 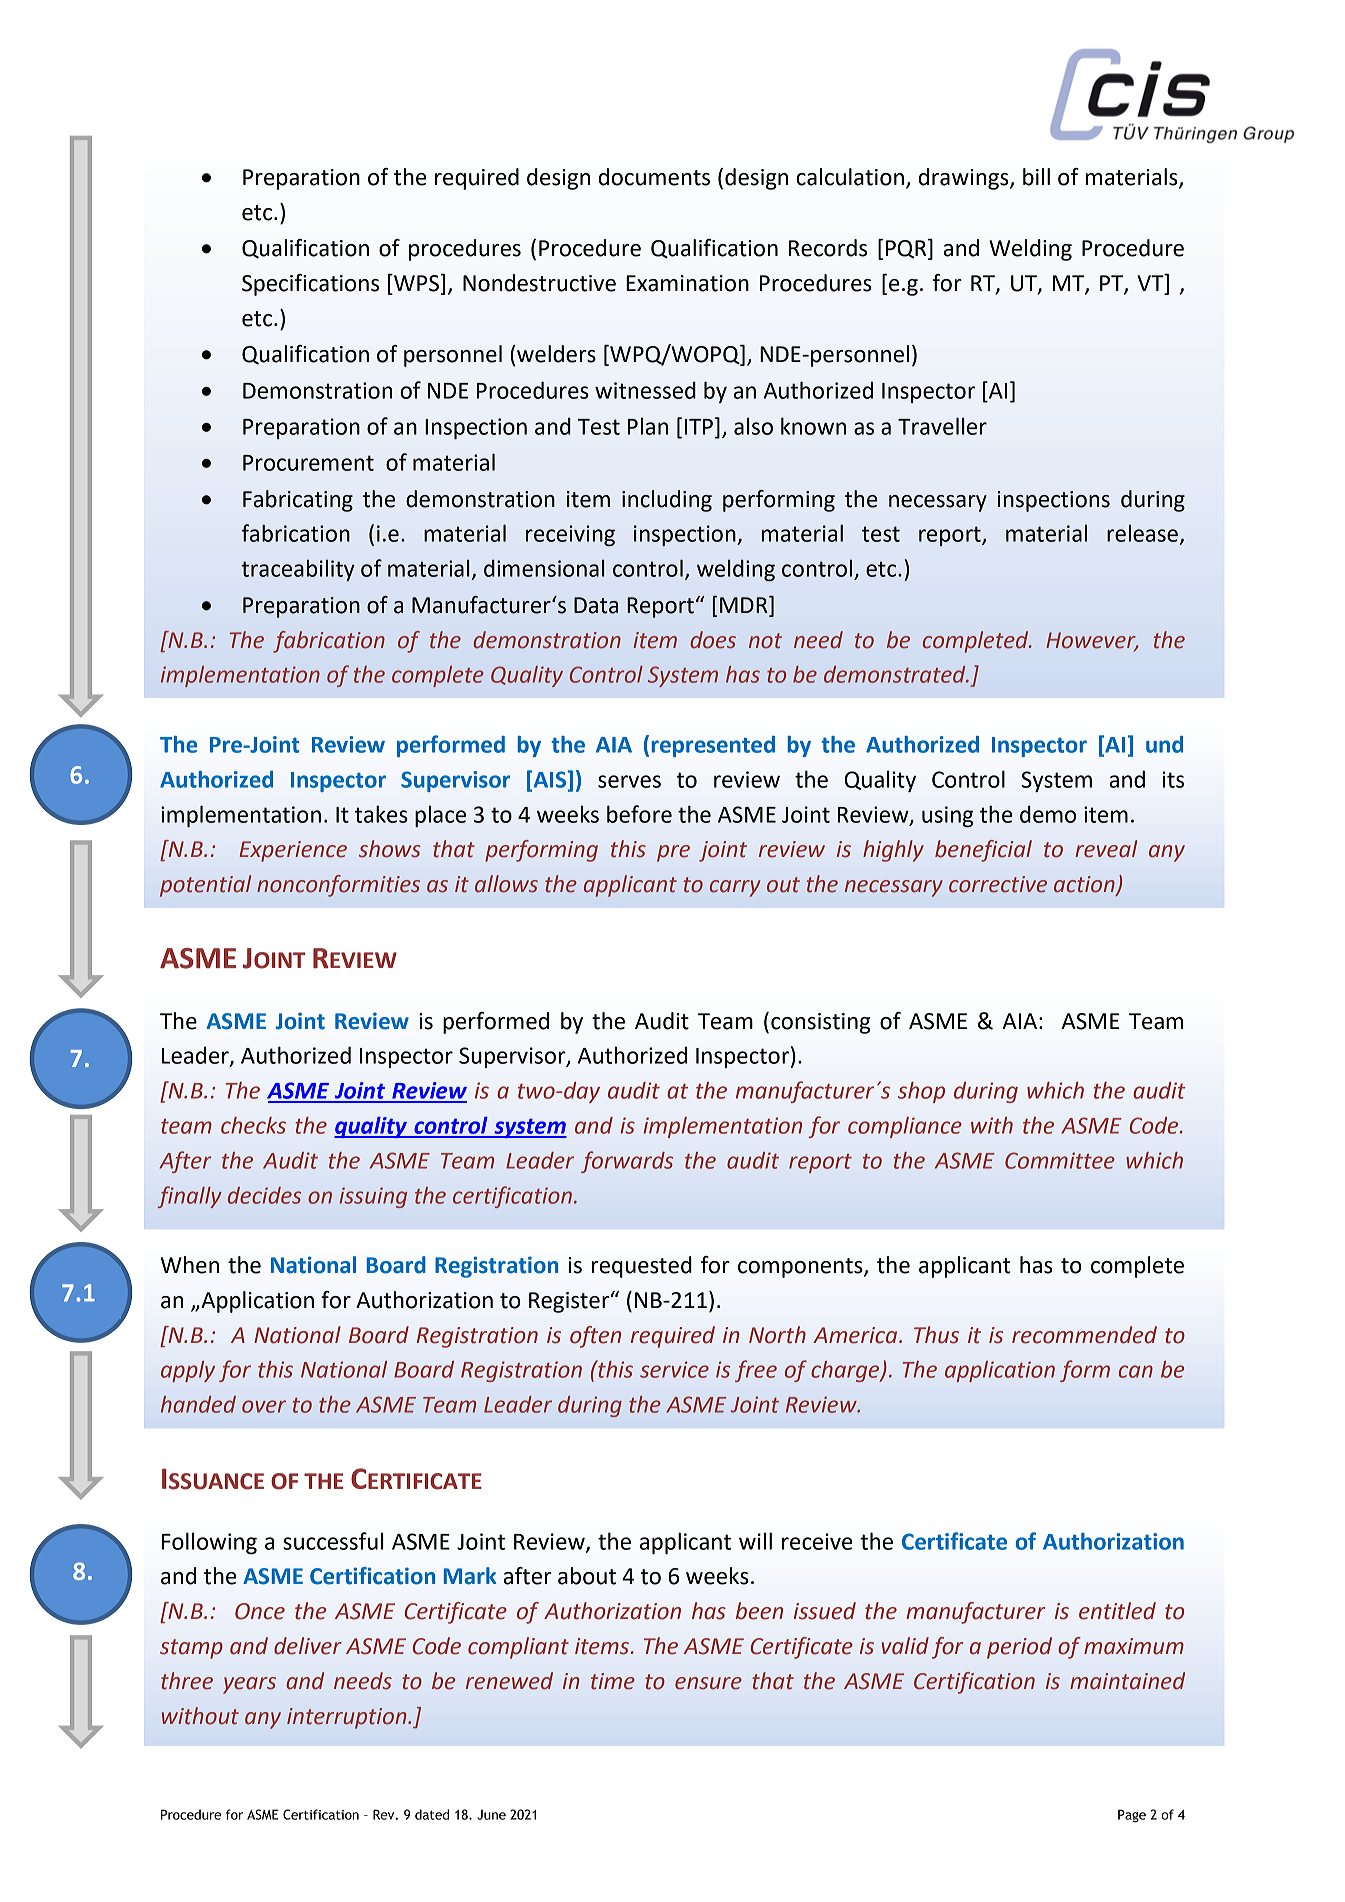 I want to click on action, so click(x=1085, y=885).
